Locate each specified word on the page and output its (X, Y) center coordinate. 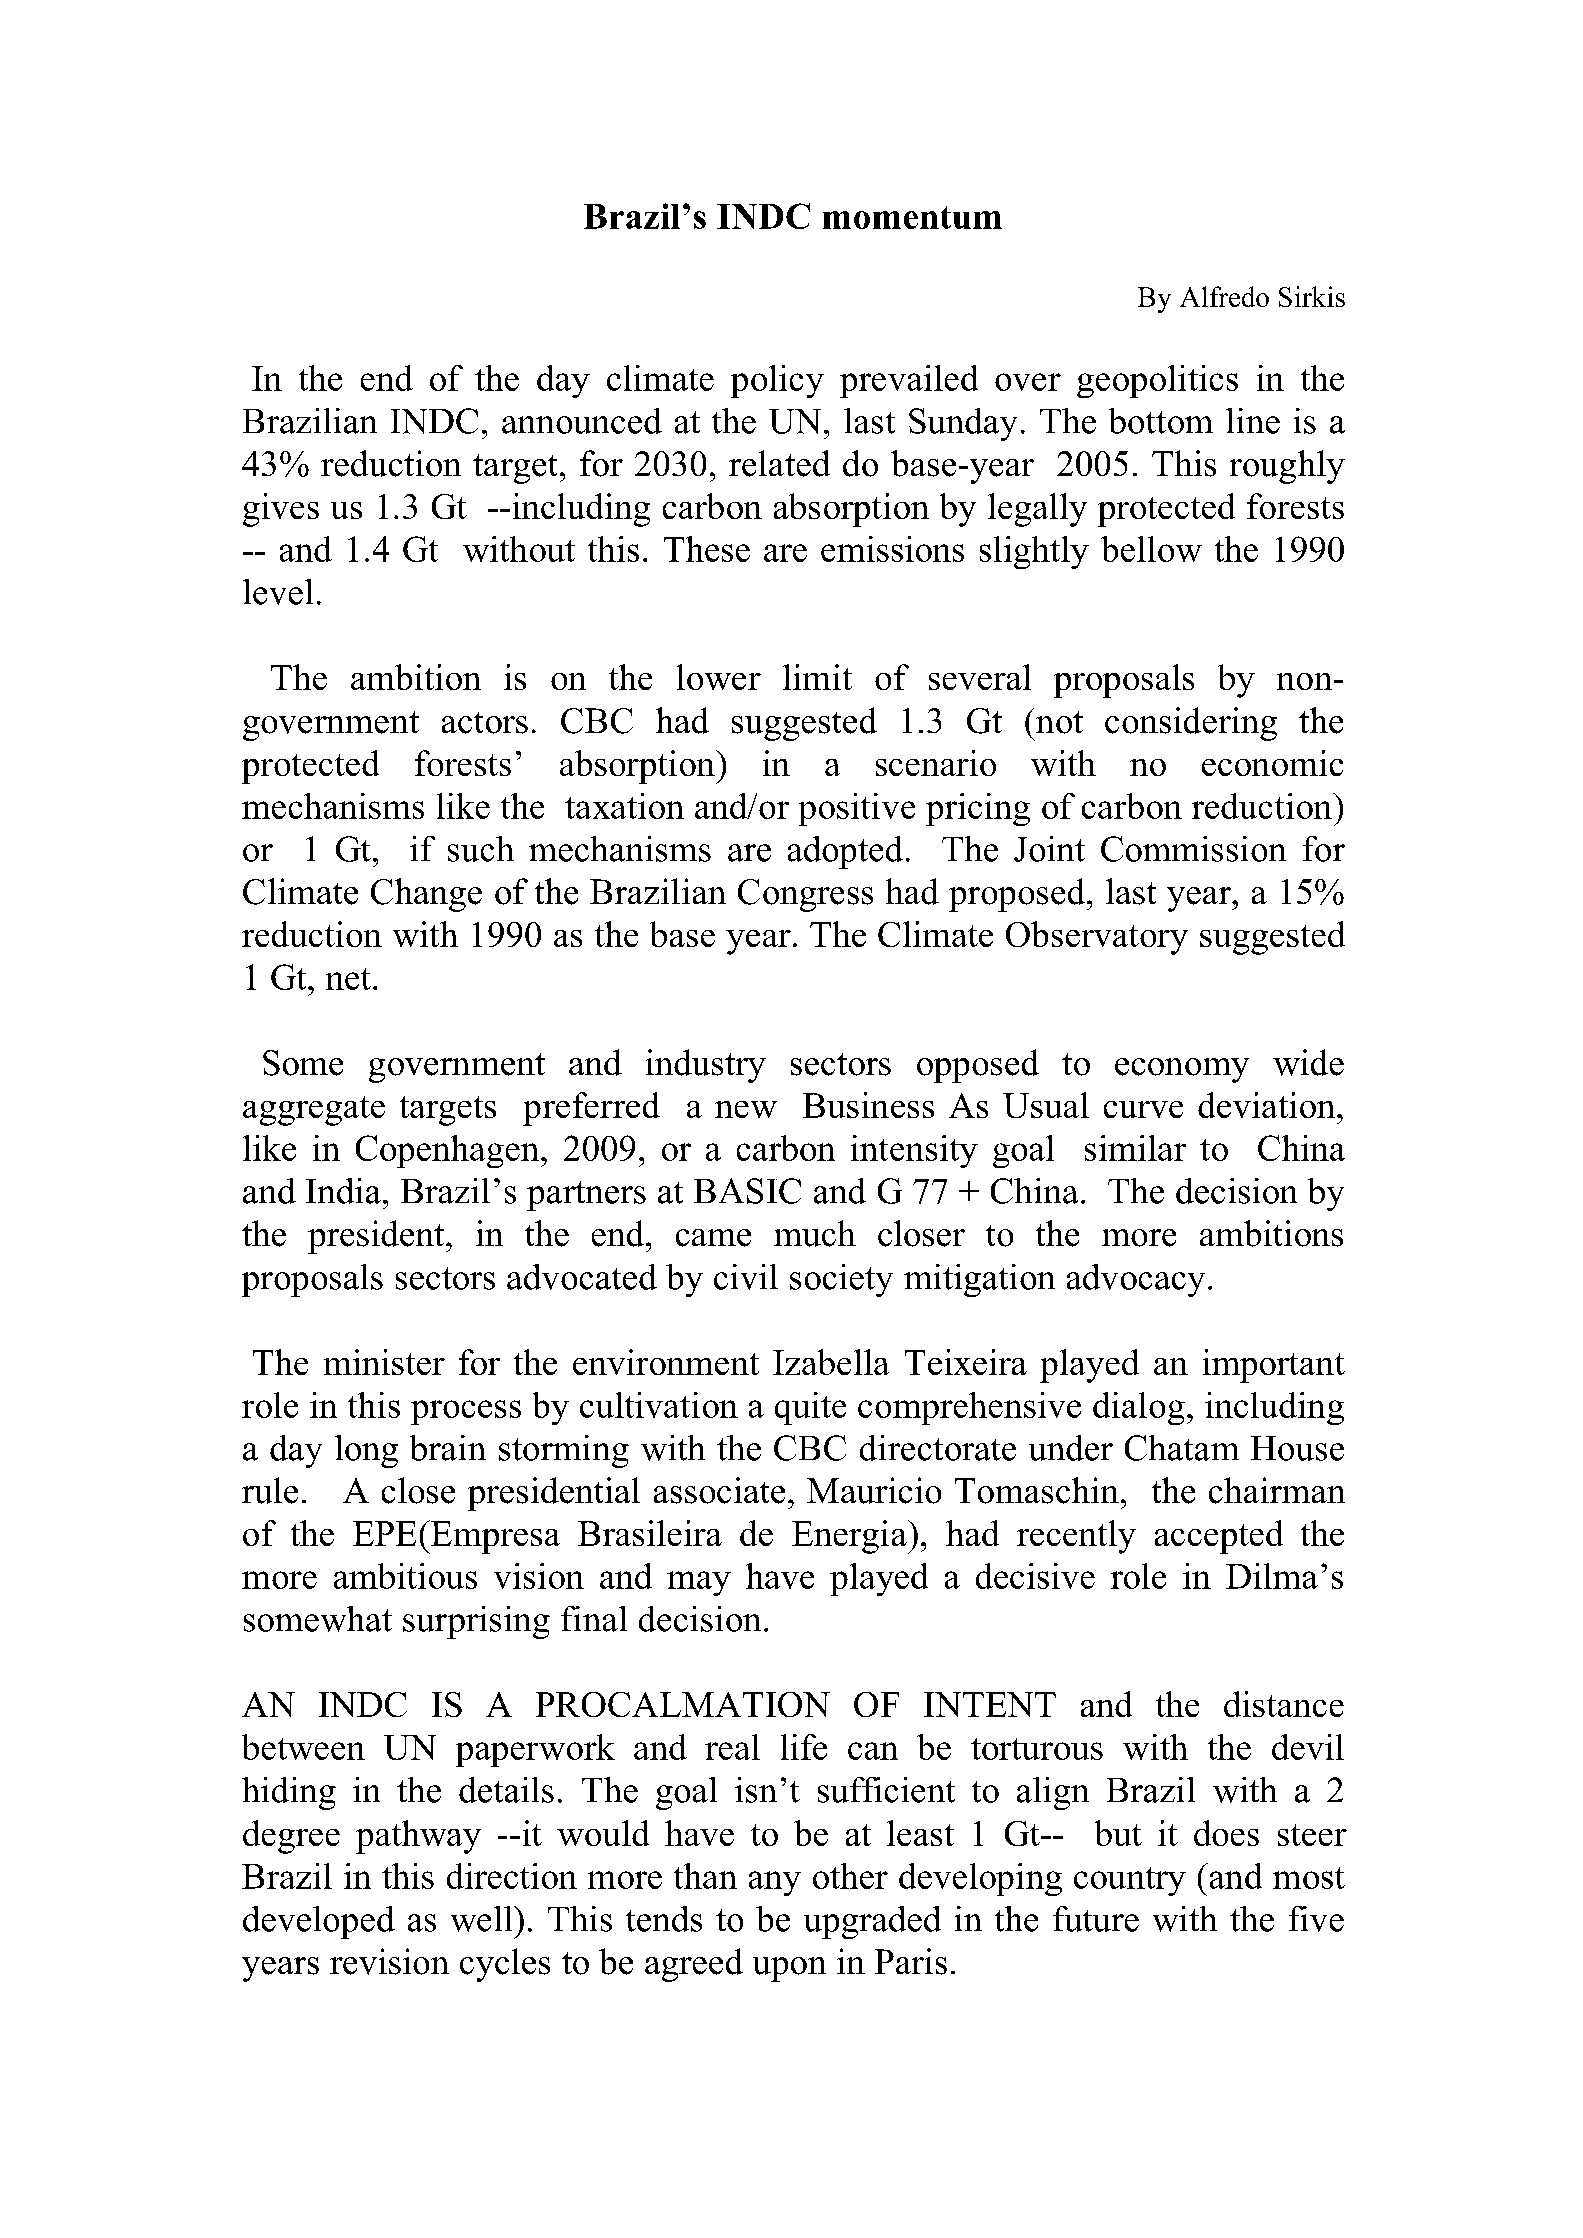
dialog (1139, 1408)
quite (810, 1408)
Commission (1193, 849)
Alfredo (1224, 296)
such (481, 849)
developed (319, 1922)
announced (582, 421)
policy (777, 381)
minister (384, 1362)
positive (857, 809)
